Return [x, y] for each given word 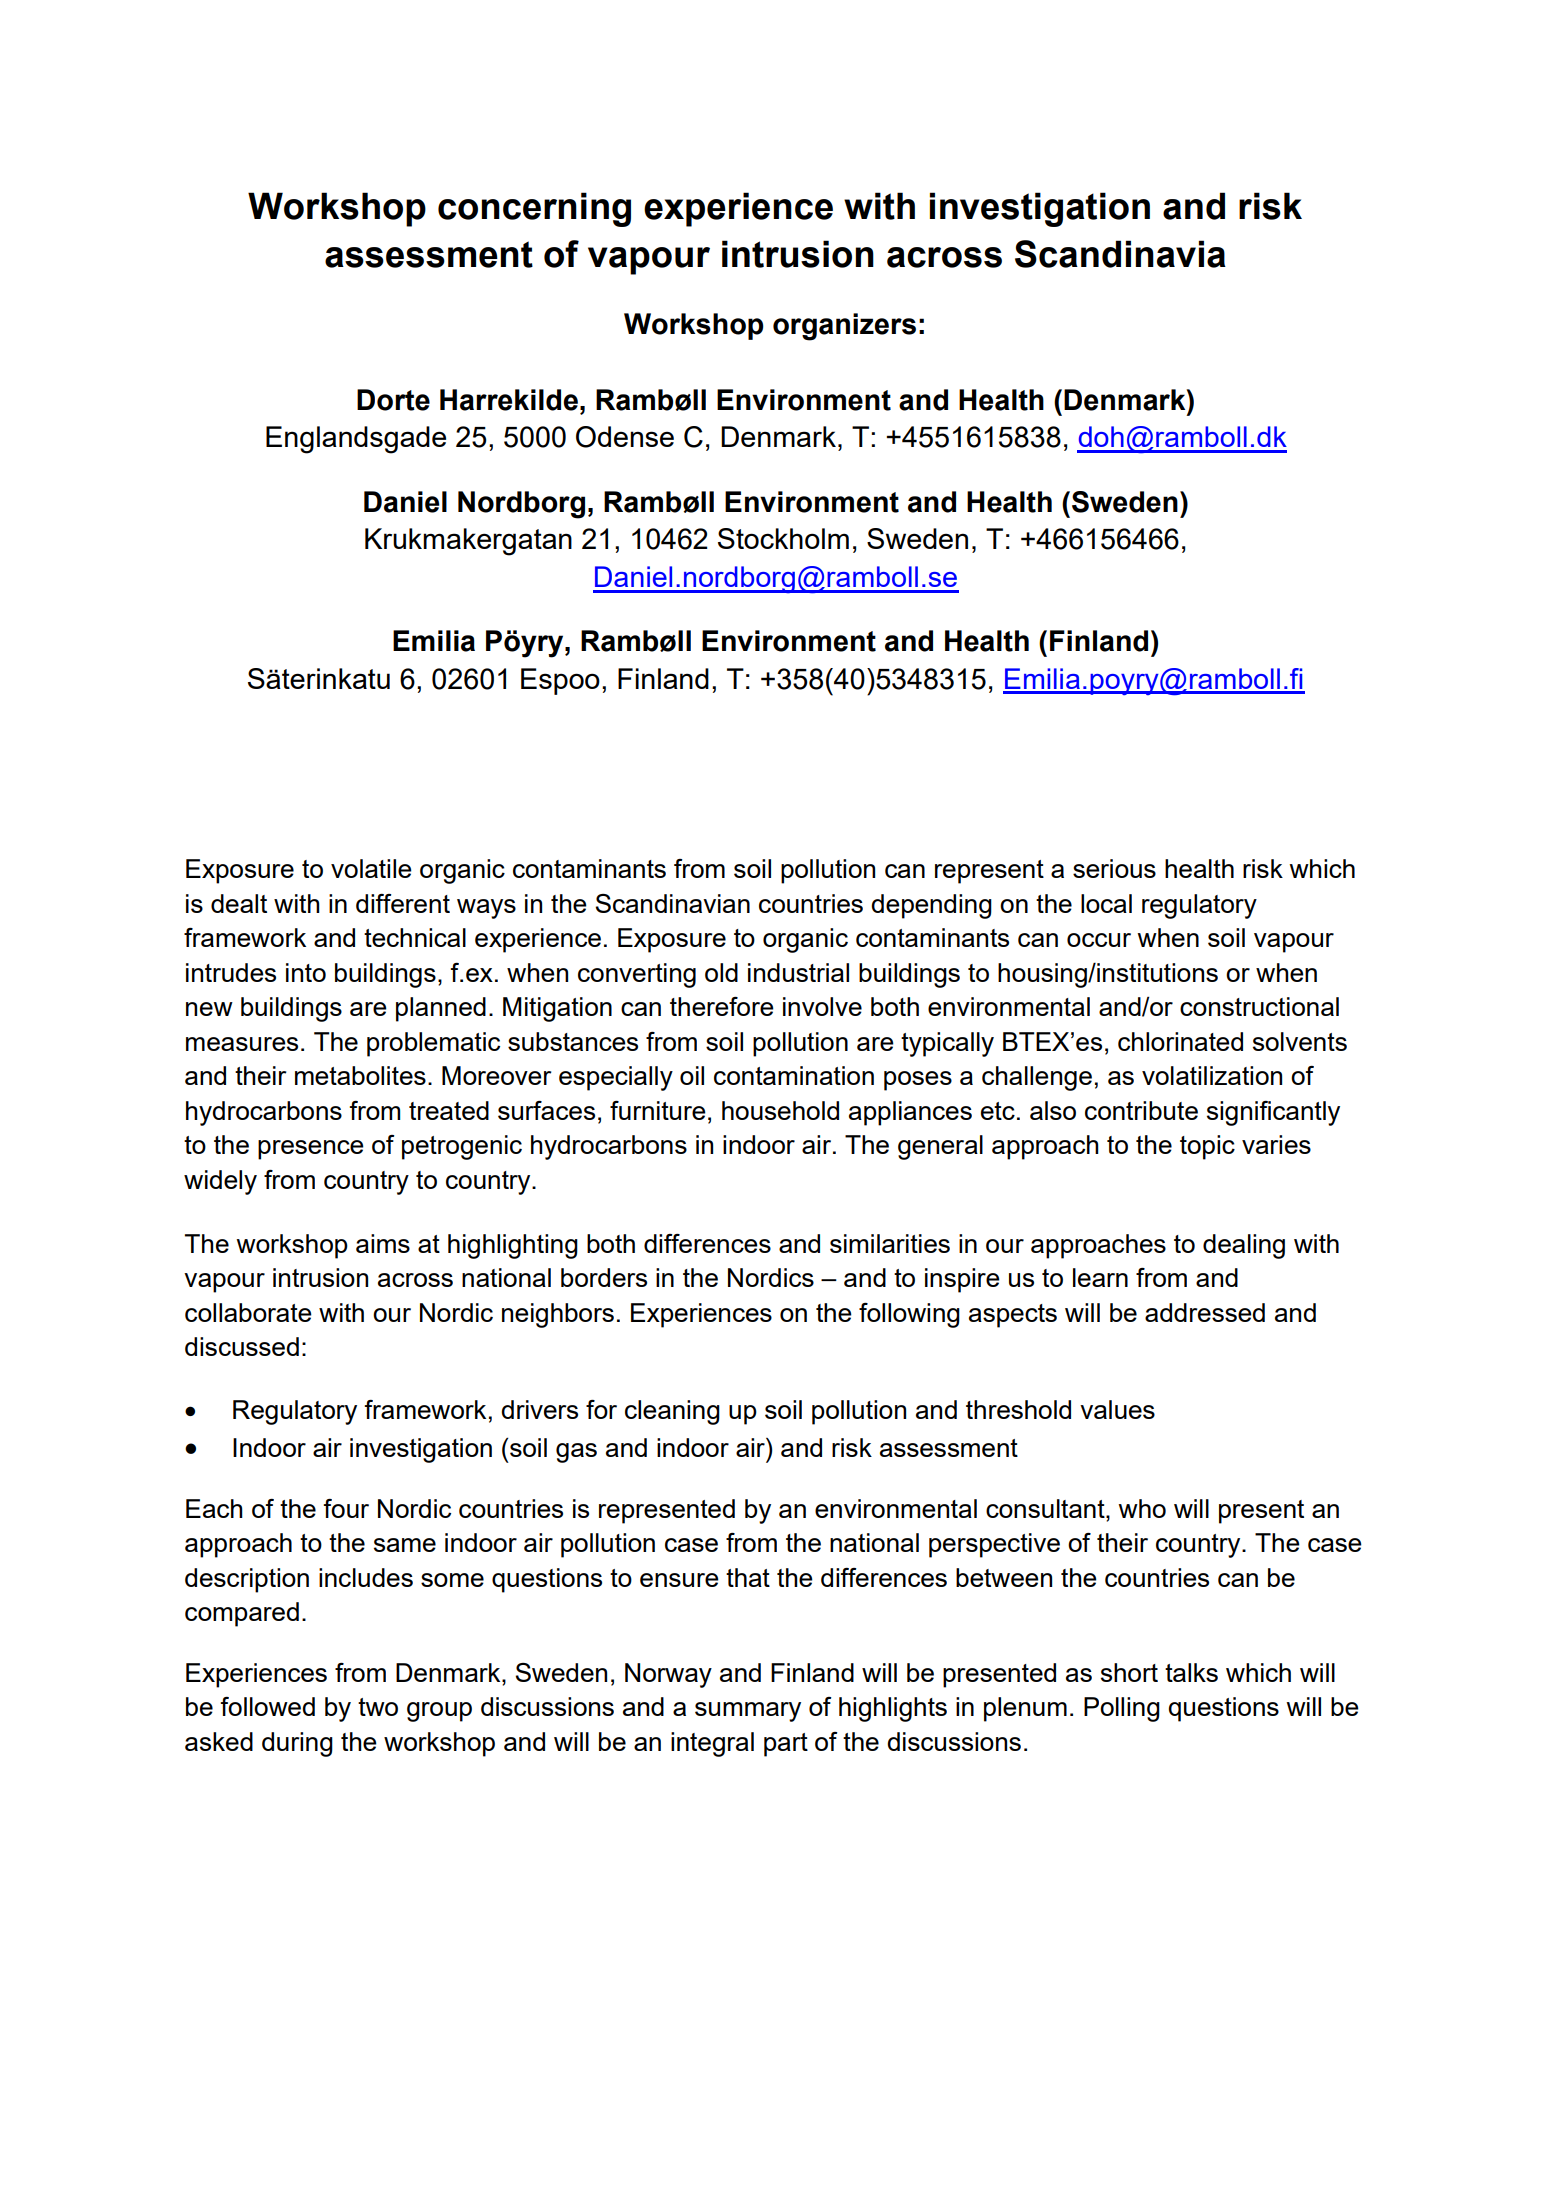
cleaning [672, 1412]
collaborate [248, 1312]
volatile [371, 868]
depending [931, 906]
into [306, 972]
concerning [534, 209]
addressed [1205, 1312]
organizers [844, 327]
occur [1099, 940]
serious [1114, 868]
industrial [798, 972]
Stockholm [783, 538]
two [378, 1707]
